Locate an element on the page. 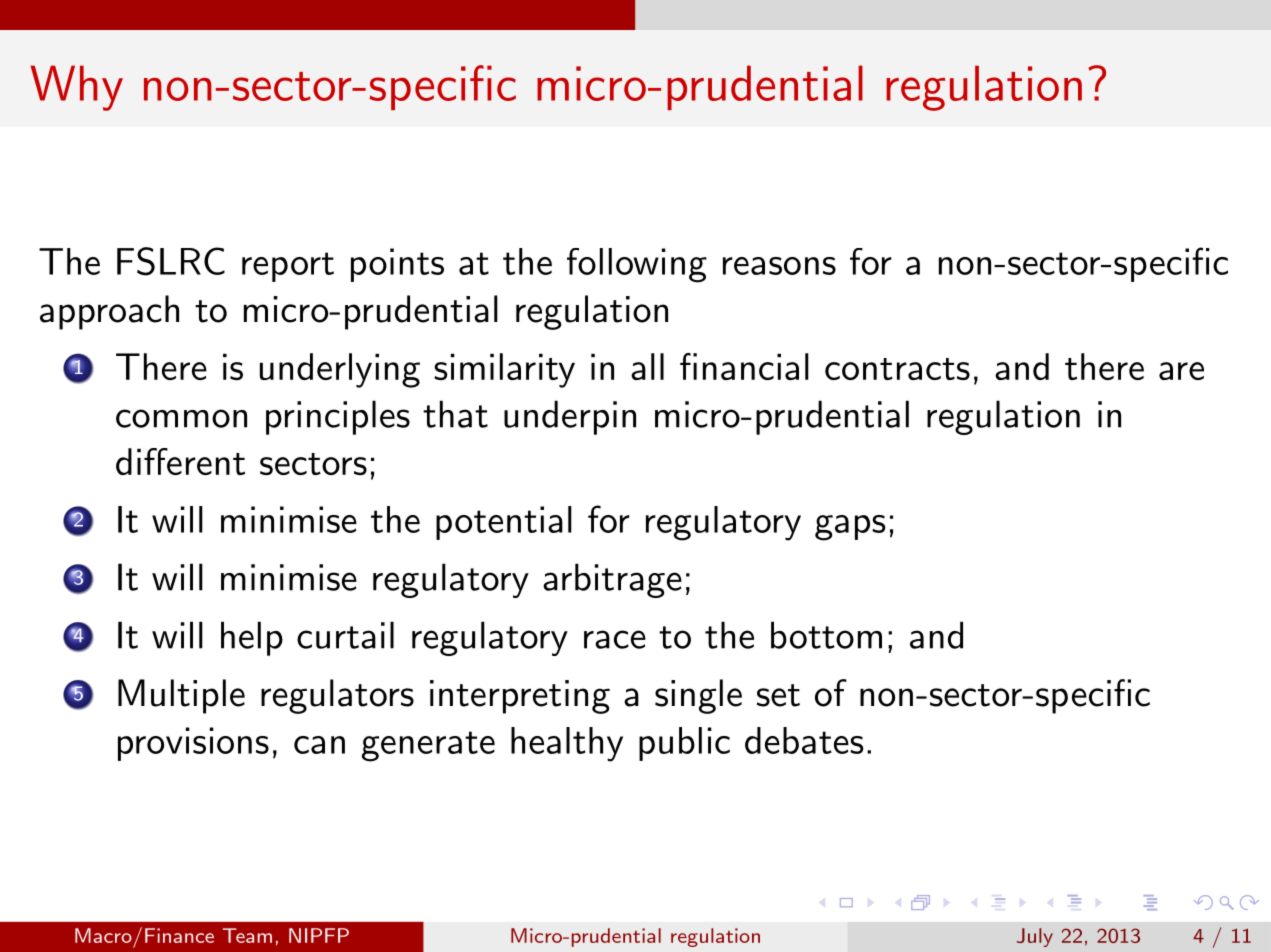 This image has height=952, width=1271. debates is located at coordinates (804, 740).
